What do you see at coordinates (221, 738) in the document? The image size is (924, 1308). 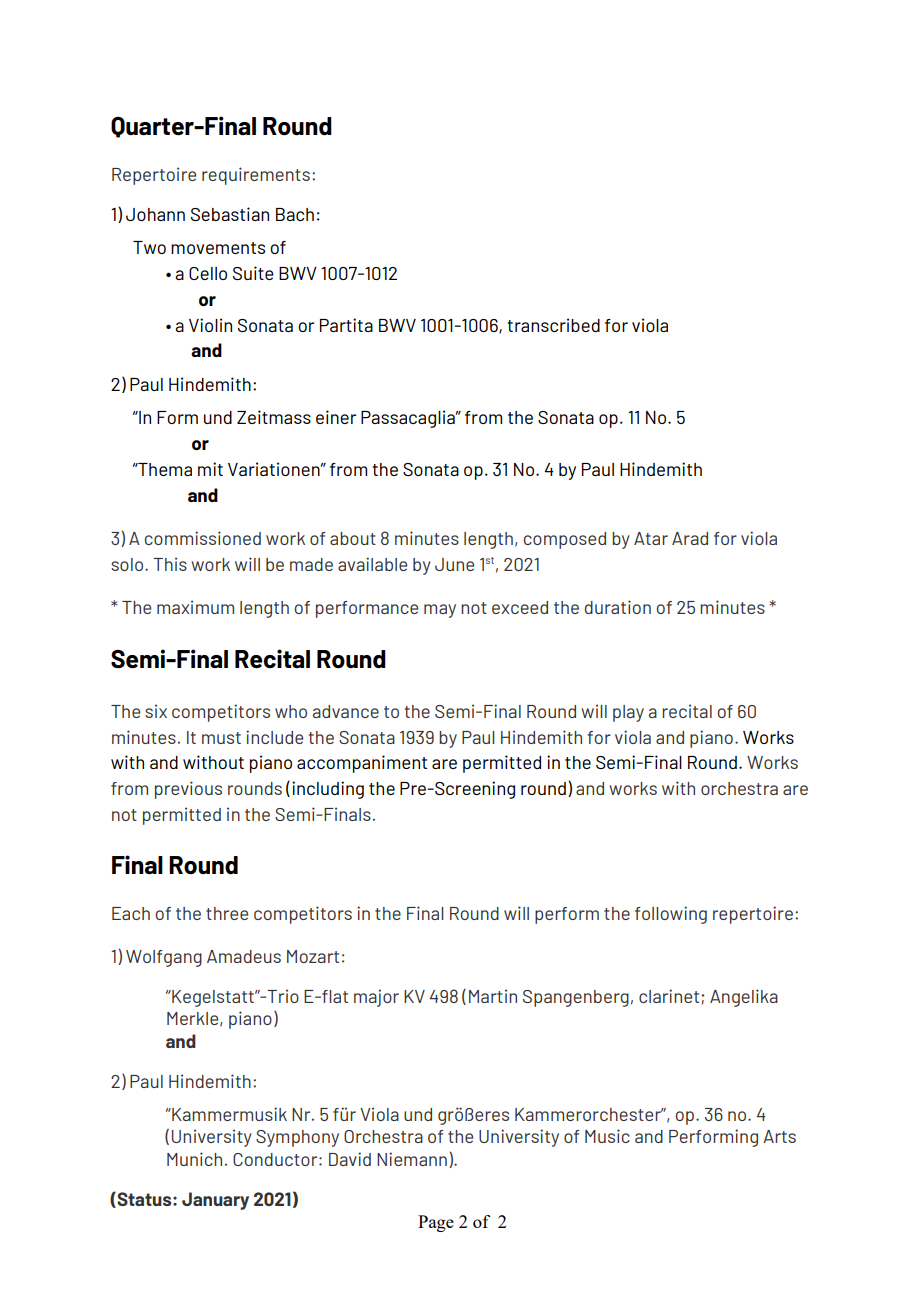 I see `must` at bounding box center [221, 738].
